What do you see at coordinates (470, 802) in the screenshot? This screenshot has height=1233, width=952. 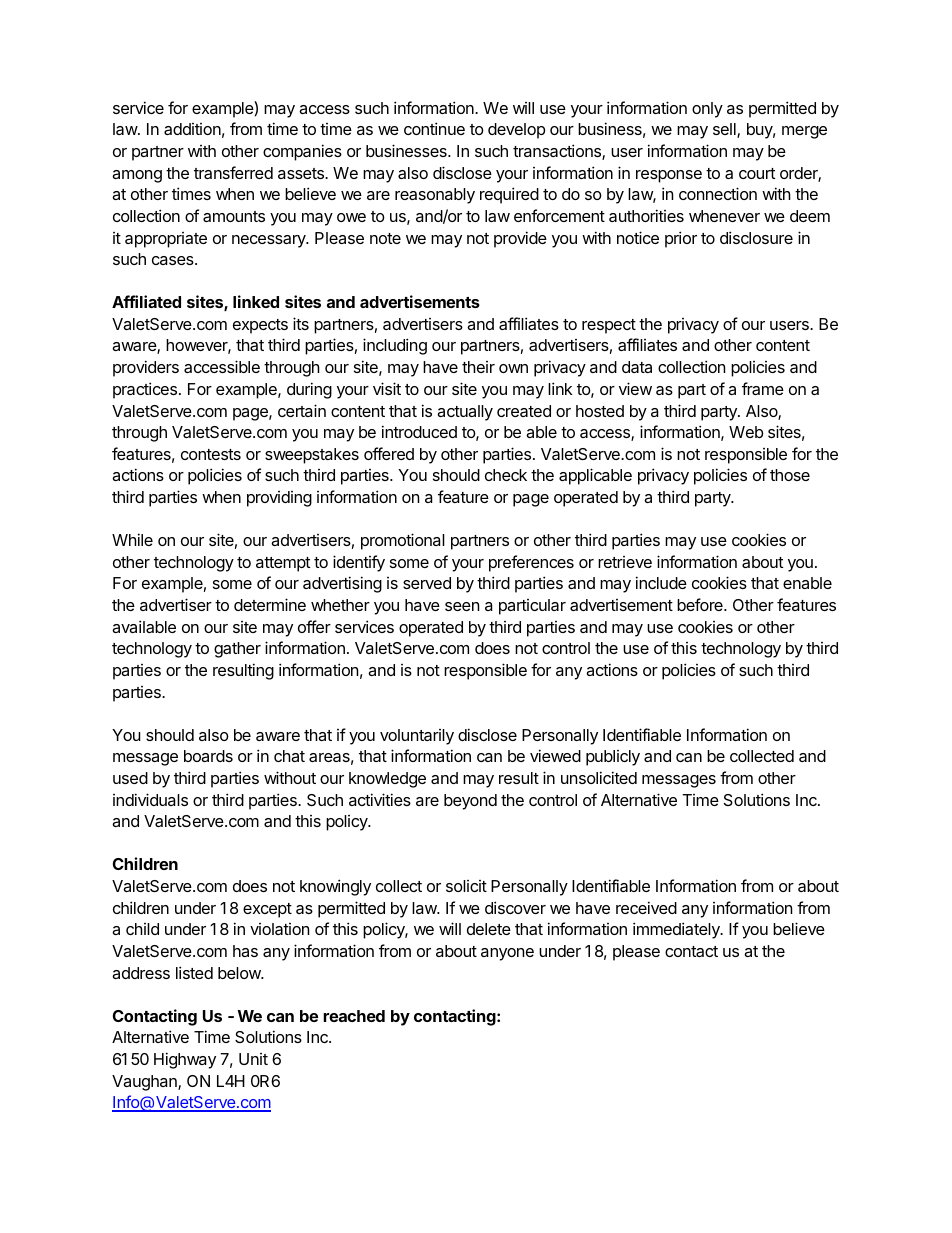 I see `beyond` at bounding box center [470, 802].
